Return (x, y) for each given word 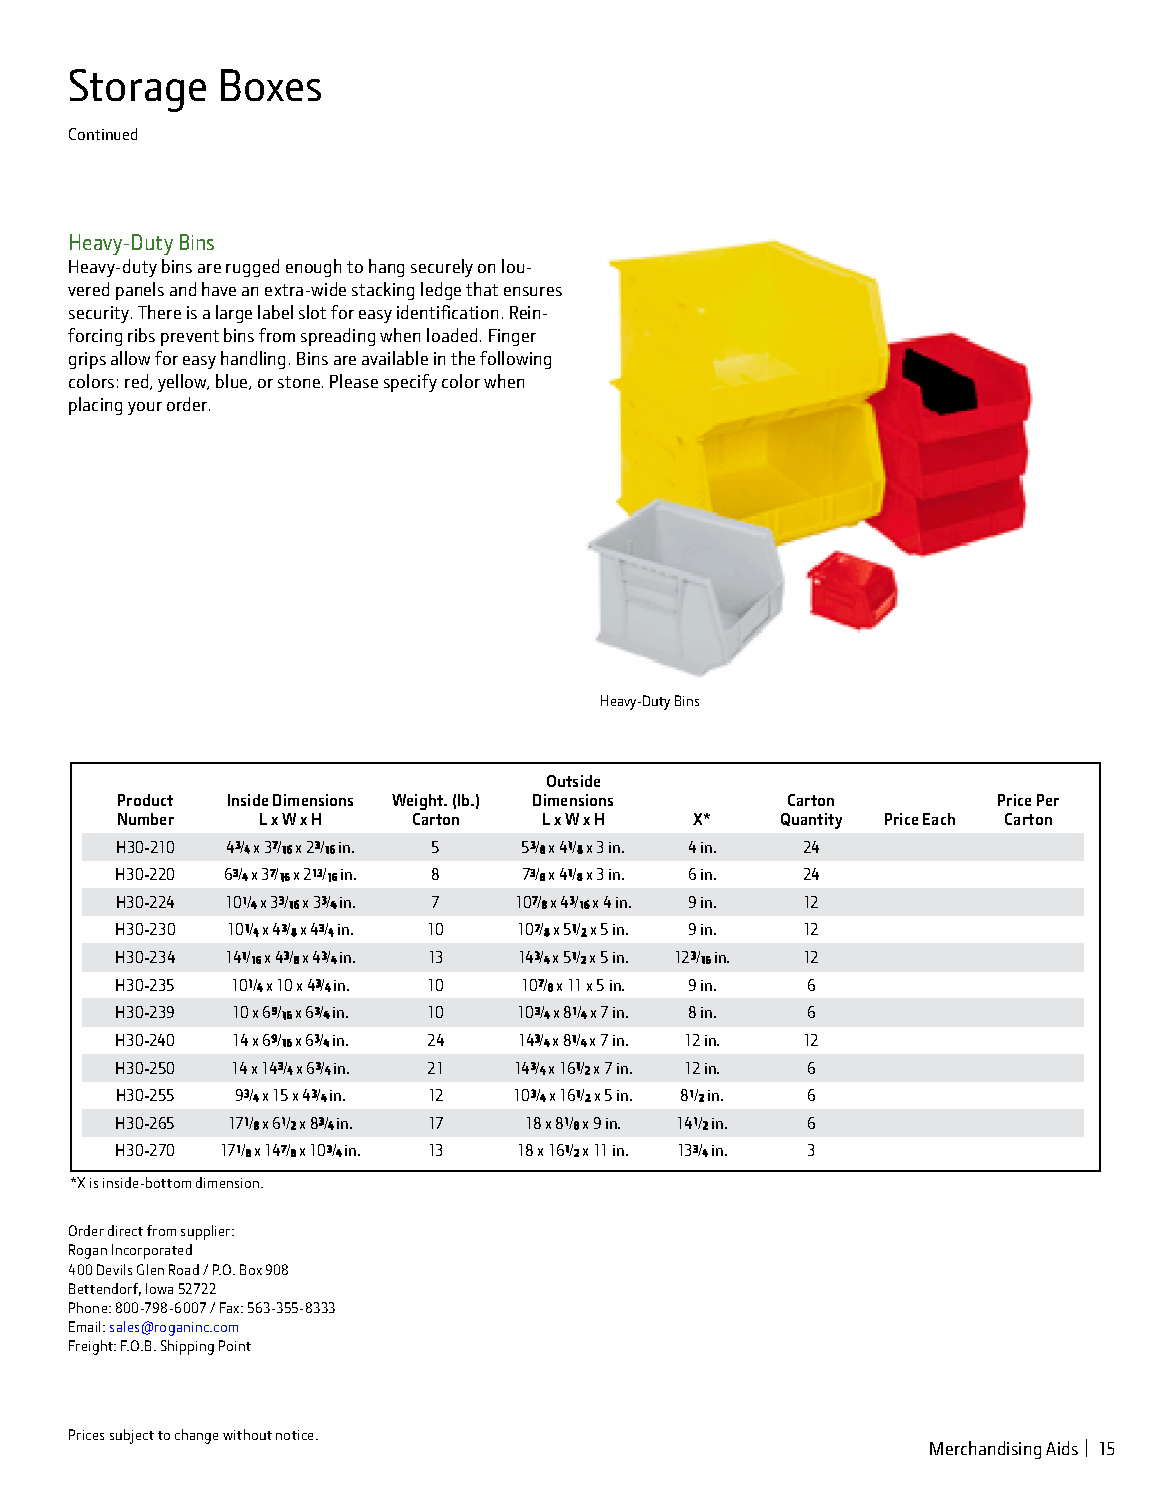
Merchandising (985, 1450)
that (482, 289)
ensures (533, 291)
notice (296, 1435)
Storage (138, 90)
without (247, 1434)
